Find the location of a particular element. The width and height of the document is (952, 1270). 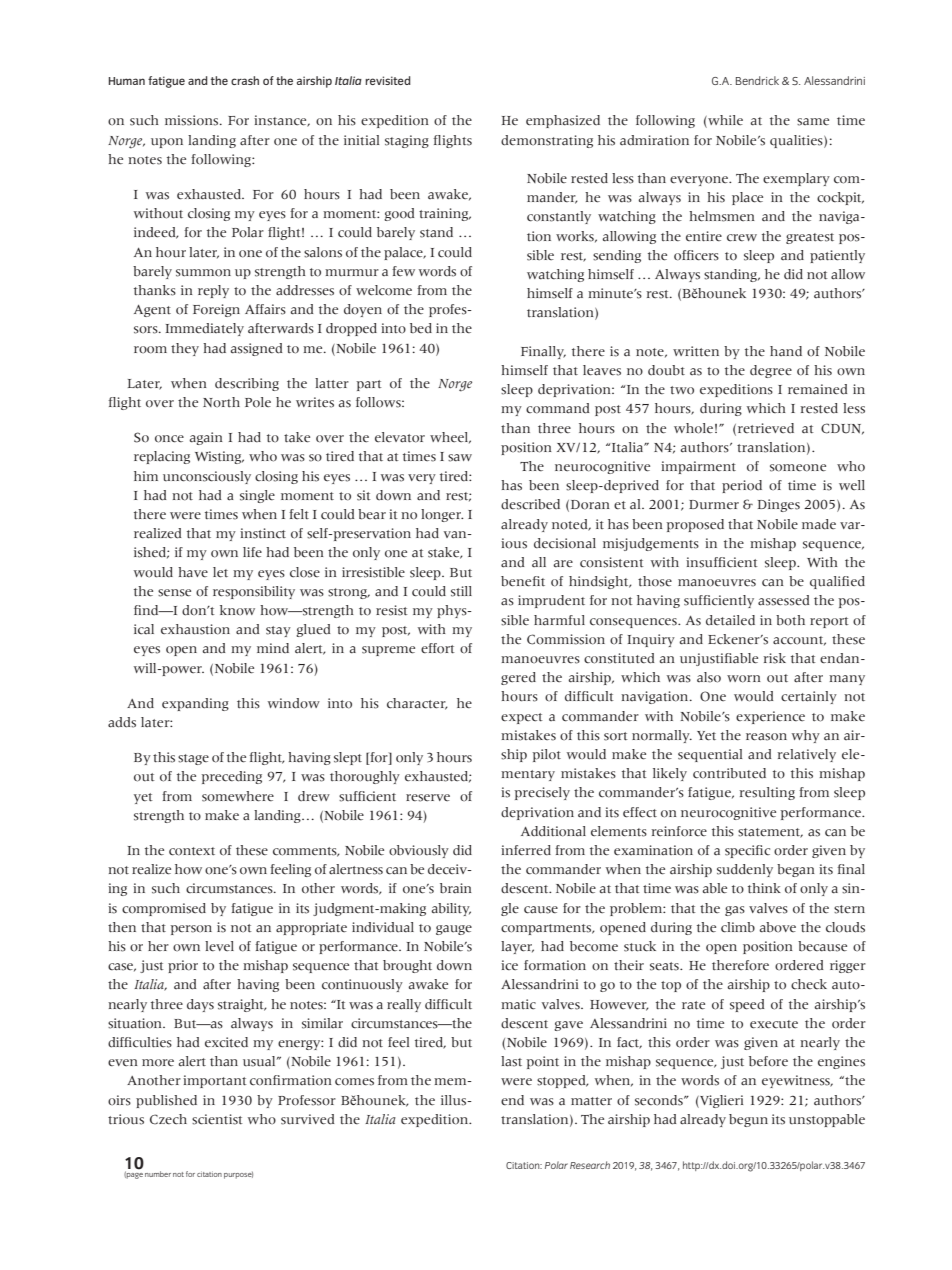

missions is located at coordinates (193, 120).
